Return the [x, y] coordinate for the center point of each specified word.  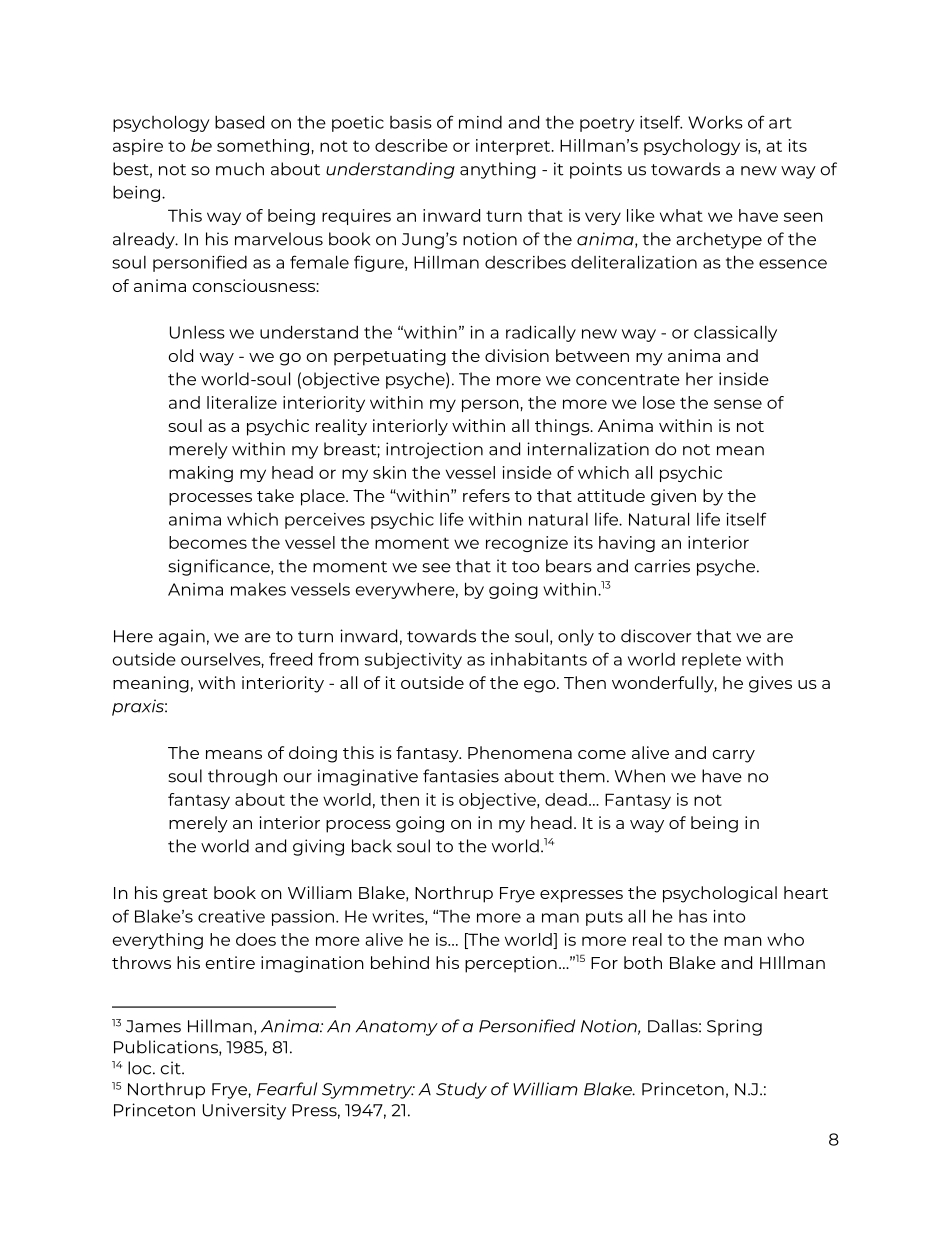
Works [715, 122]
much [240, 169]
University [244, 1111]
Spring [734, 1027]
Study [461, 1090]
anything [498, 170]
